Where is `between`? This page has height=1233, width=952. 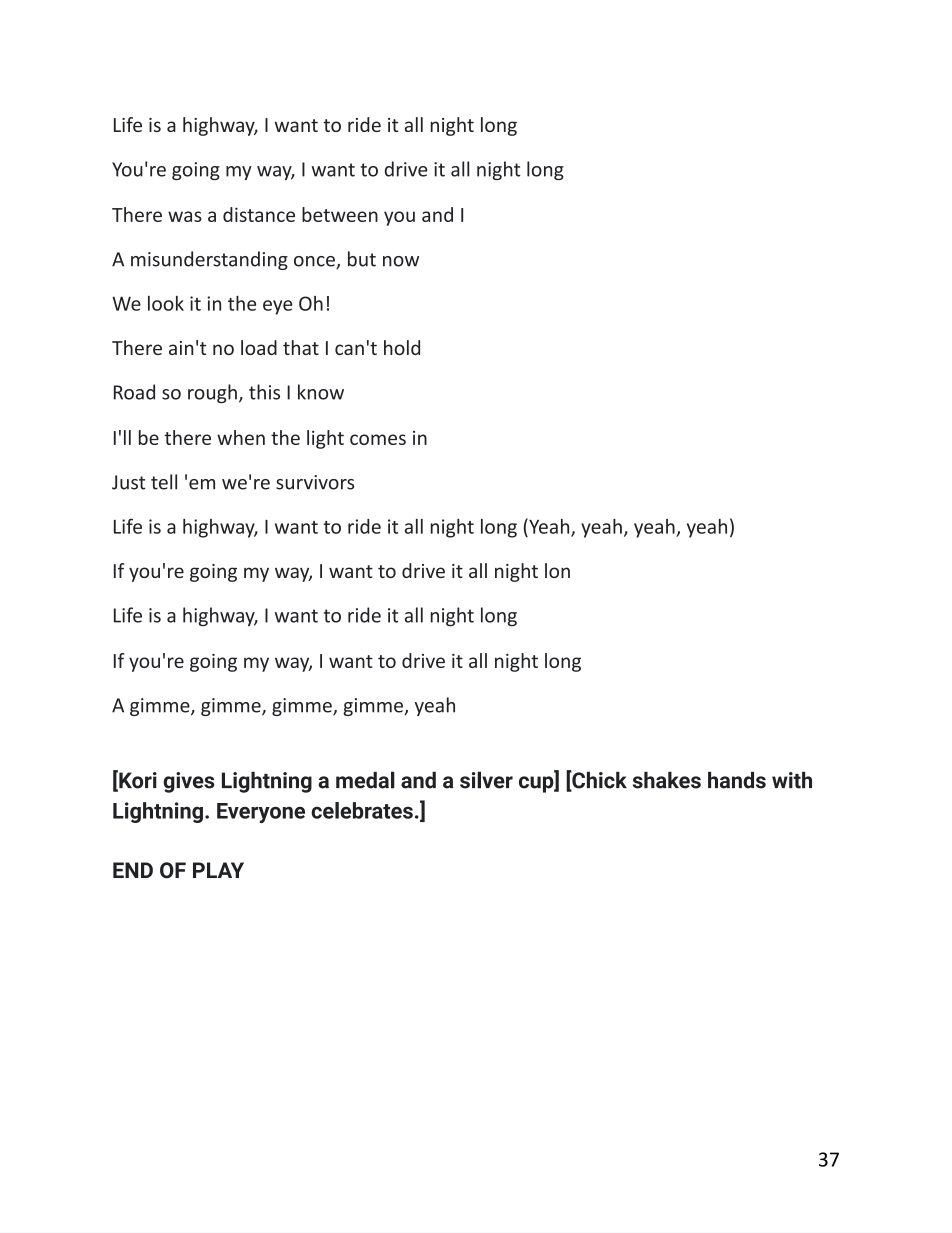
between is located at coordinates (340, 214).
